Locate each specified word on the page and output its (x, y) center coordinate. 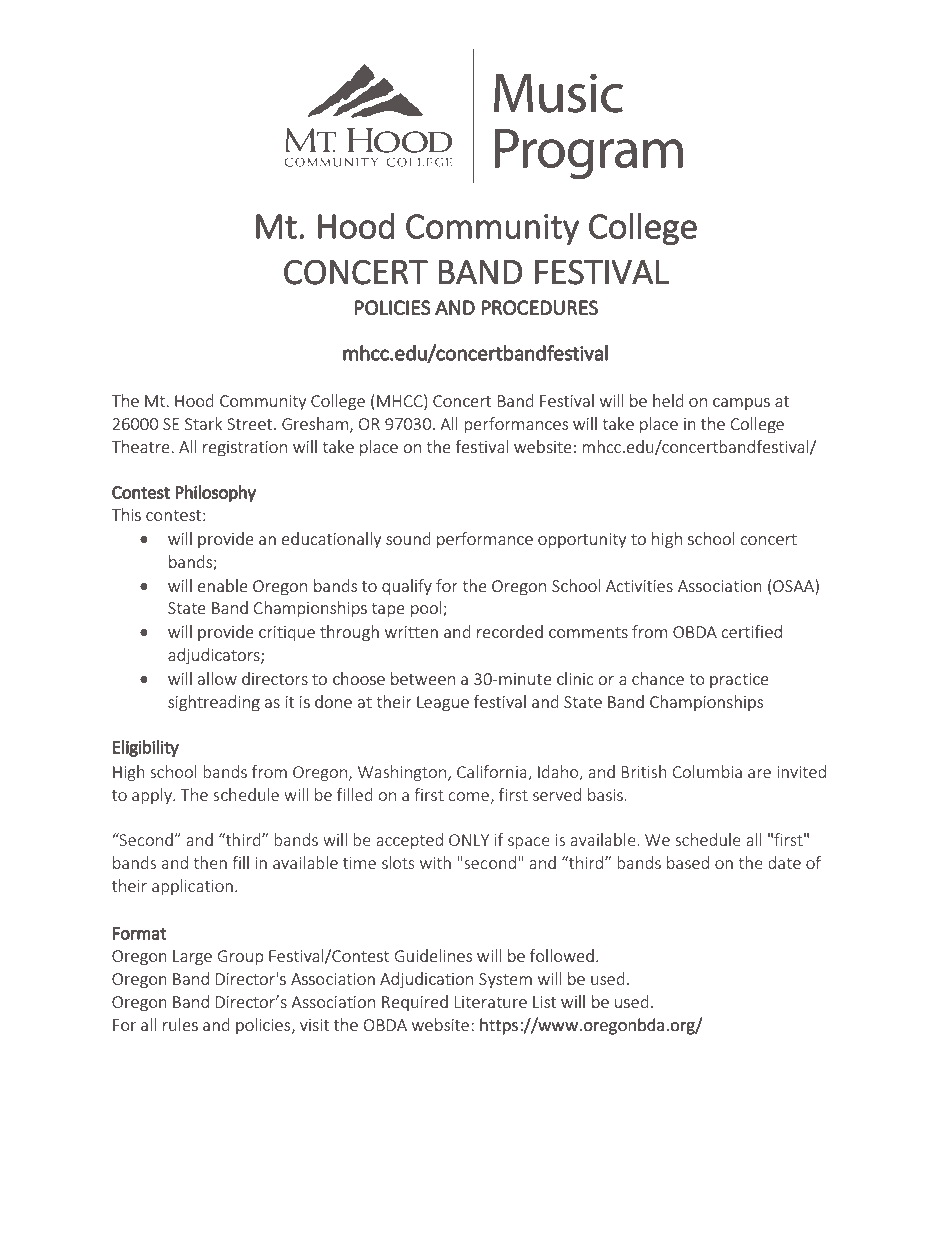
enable (223, 585)
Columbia (707, 771)
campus (741, 404)
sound (408, 538)
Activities (639, 586)
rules (180, 1024)
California (493, 773)
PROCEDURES (539, 307)
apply (153, 796)
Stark (203, 423)
